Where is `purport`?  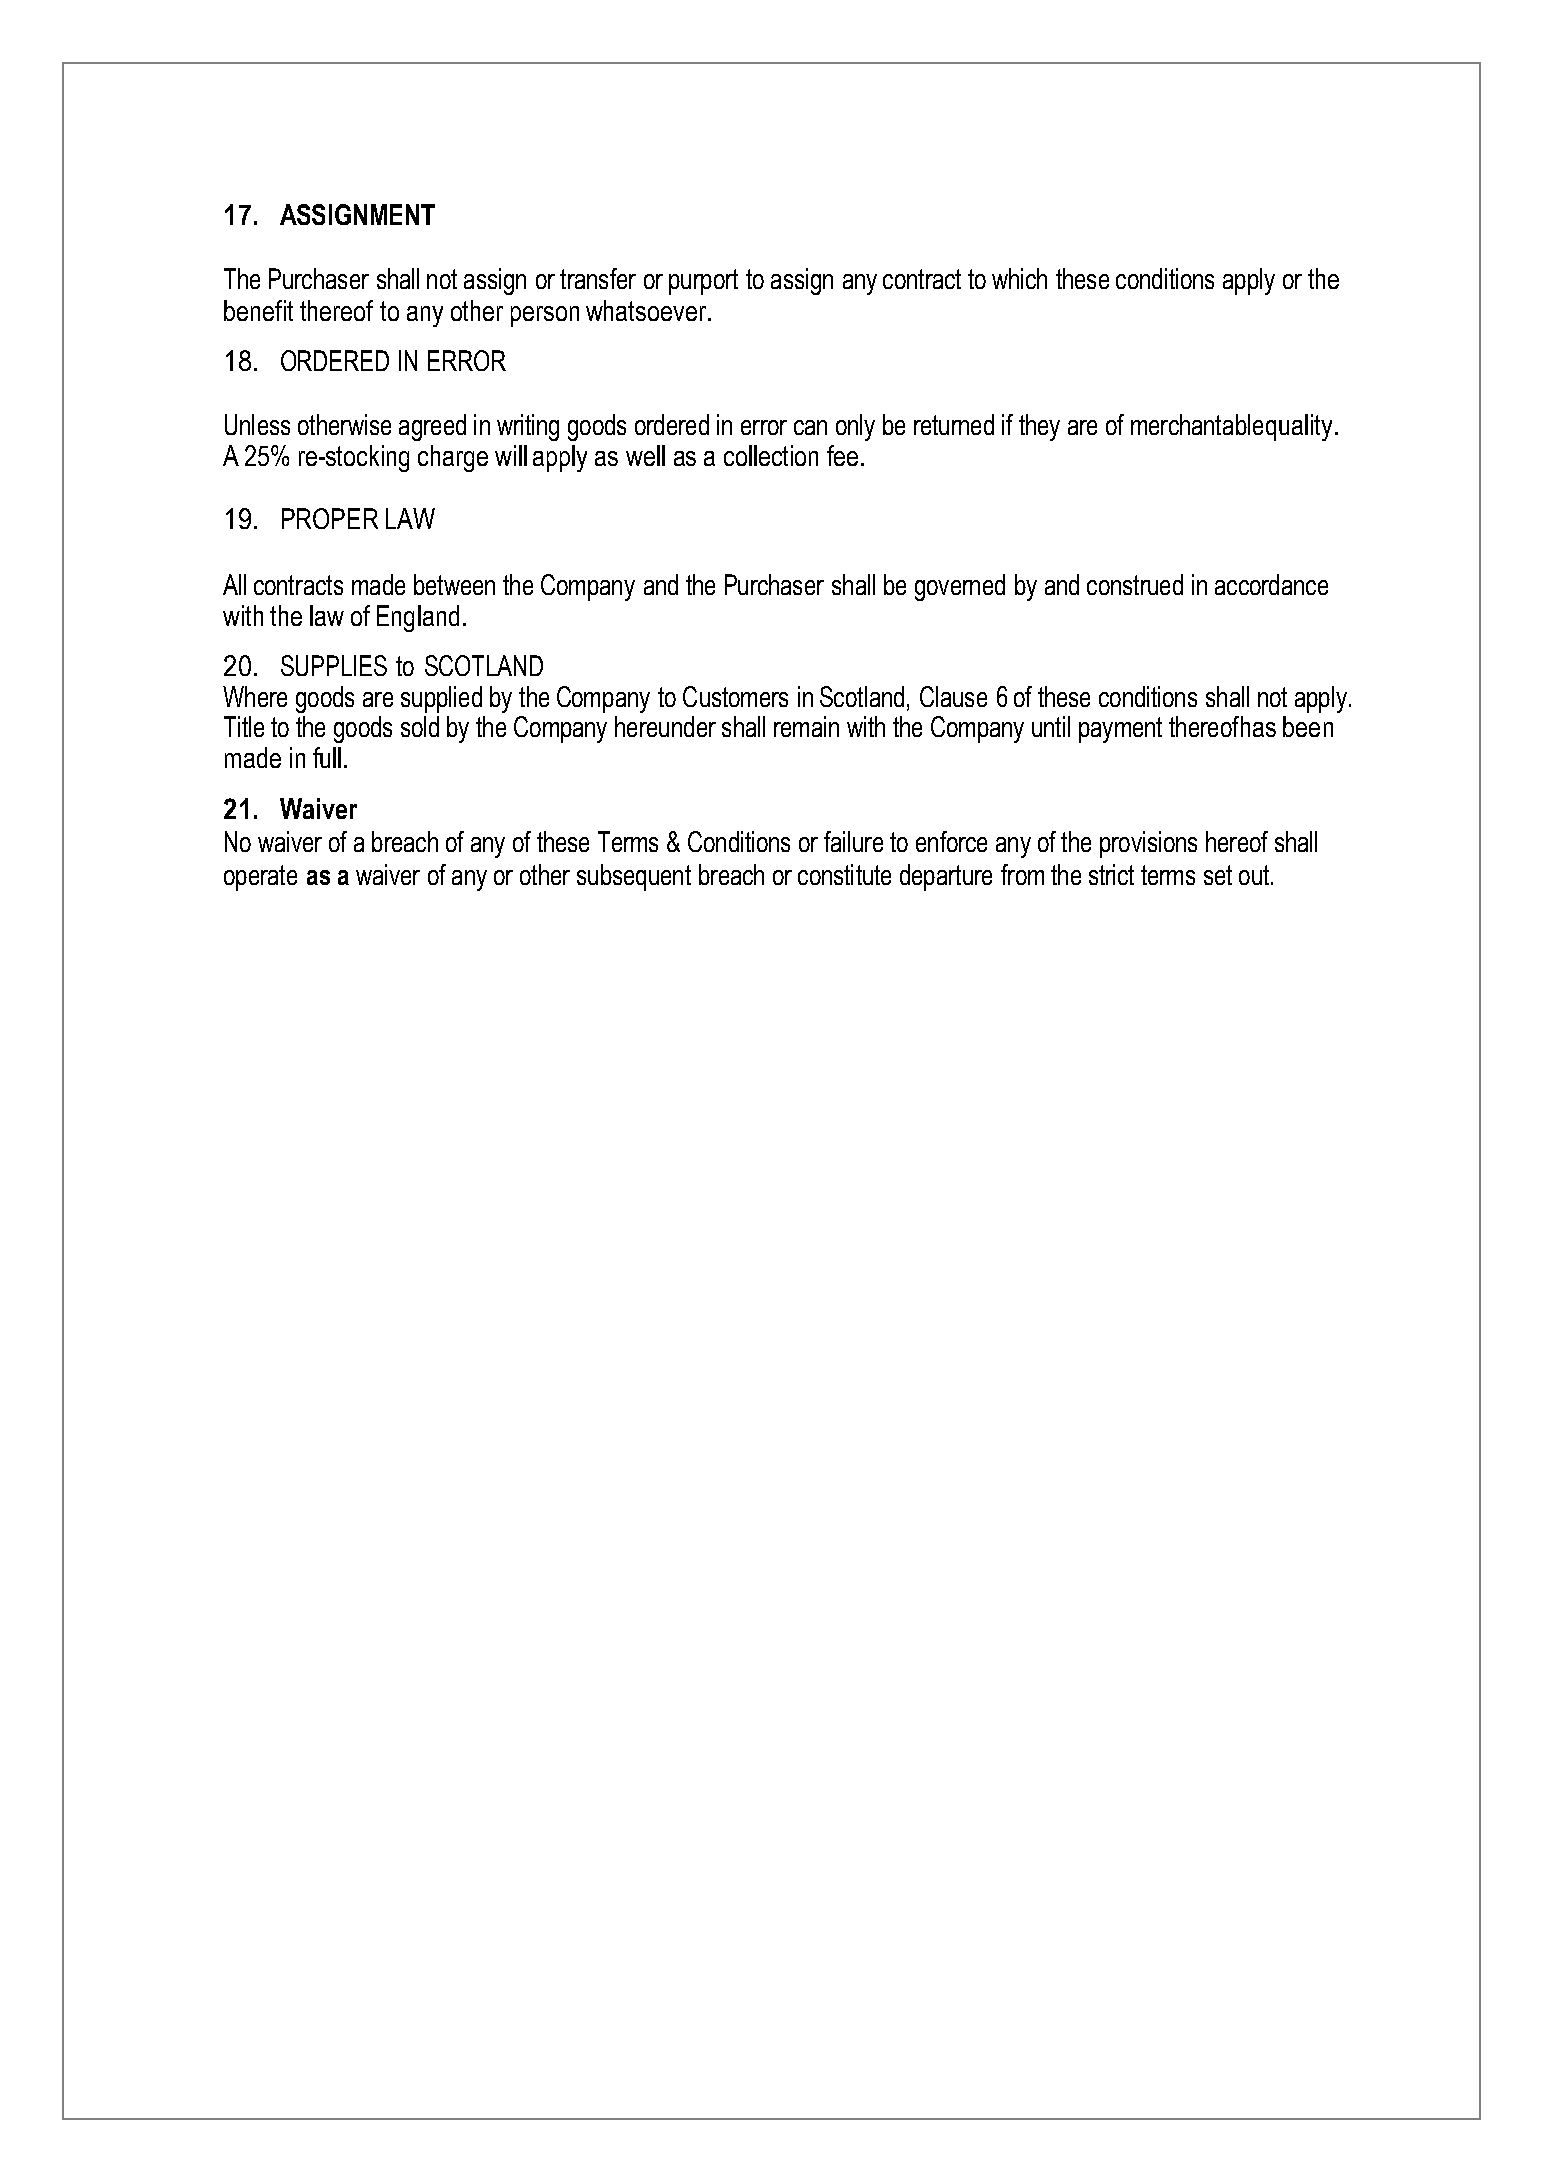 purport is located at coordinates (703, 282).
